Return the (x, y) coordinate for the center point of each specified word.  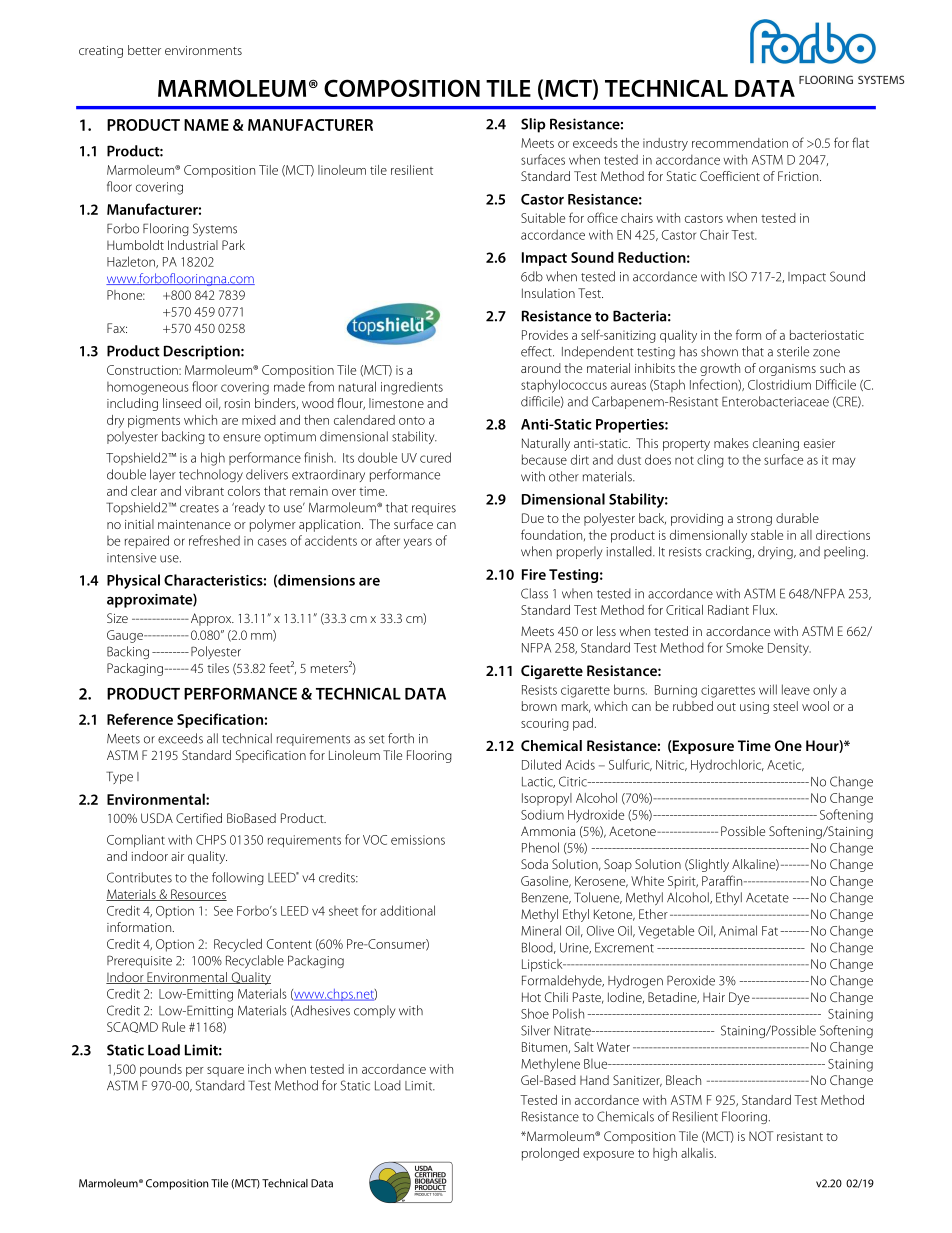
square (225, 1072)
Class (534, 593)
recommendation (740, 143)
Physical (133, 581)
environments (203, 50)
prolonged (550, 1154)
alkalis (698, 1153)
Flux (765, 610)
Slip (533, 125)
